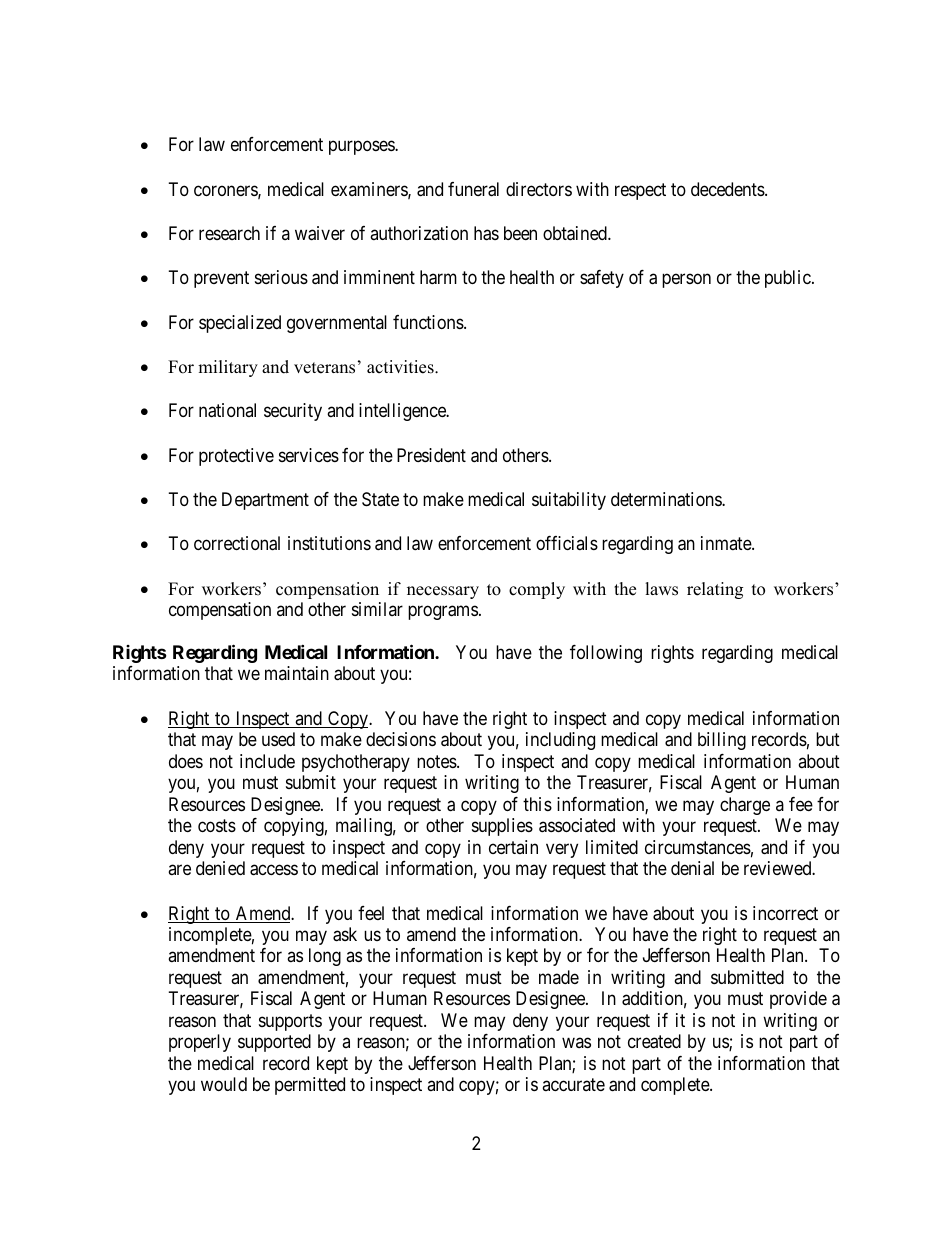  What do you see at coordinates (537, 590) in the document?
I see `comply` at bounding box center [537, 590].
